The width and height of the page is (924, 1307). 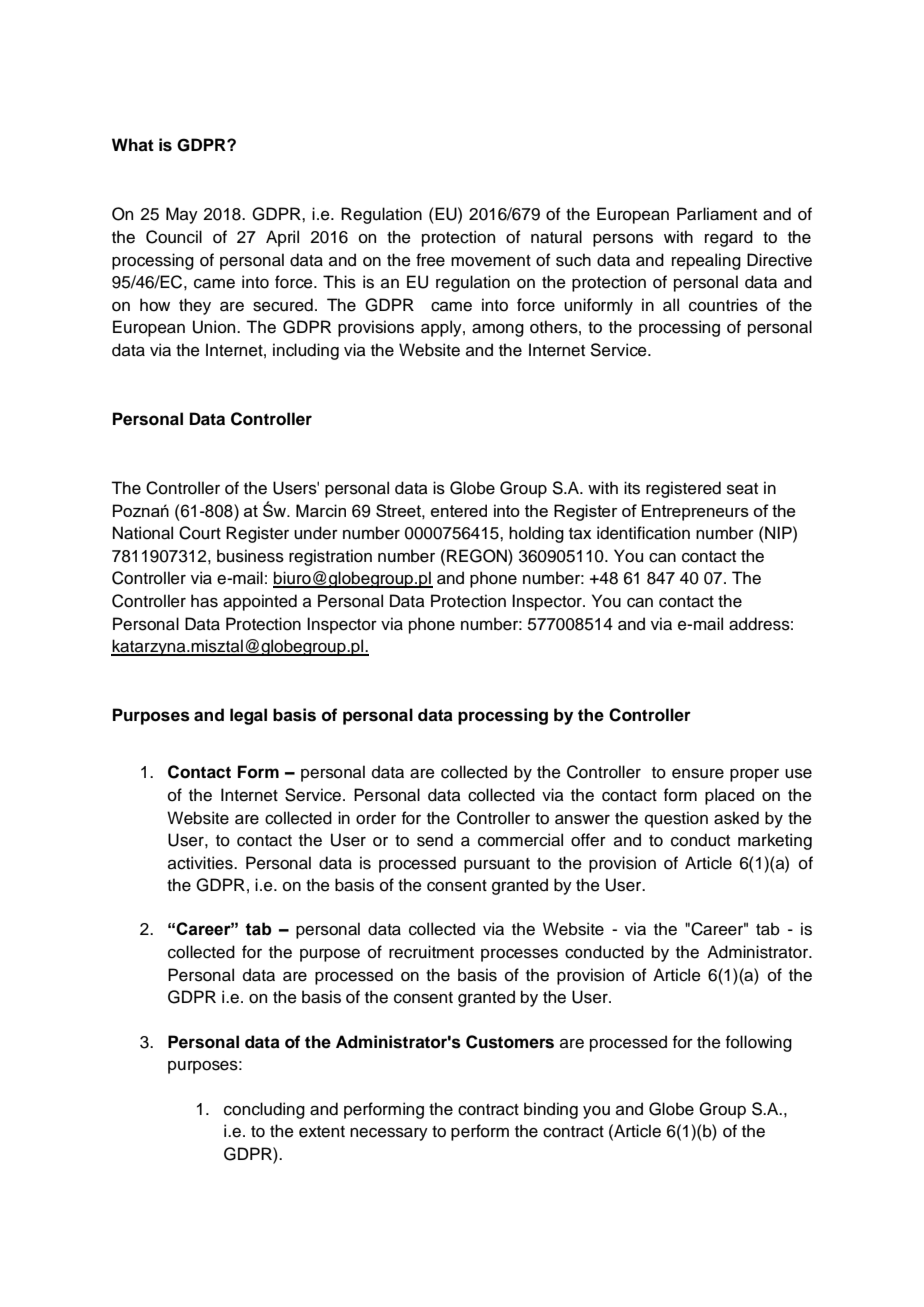 I want to click on free, so click(x=430, y=260).
